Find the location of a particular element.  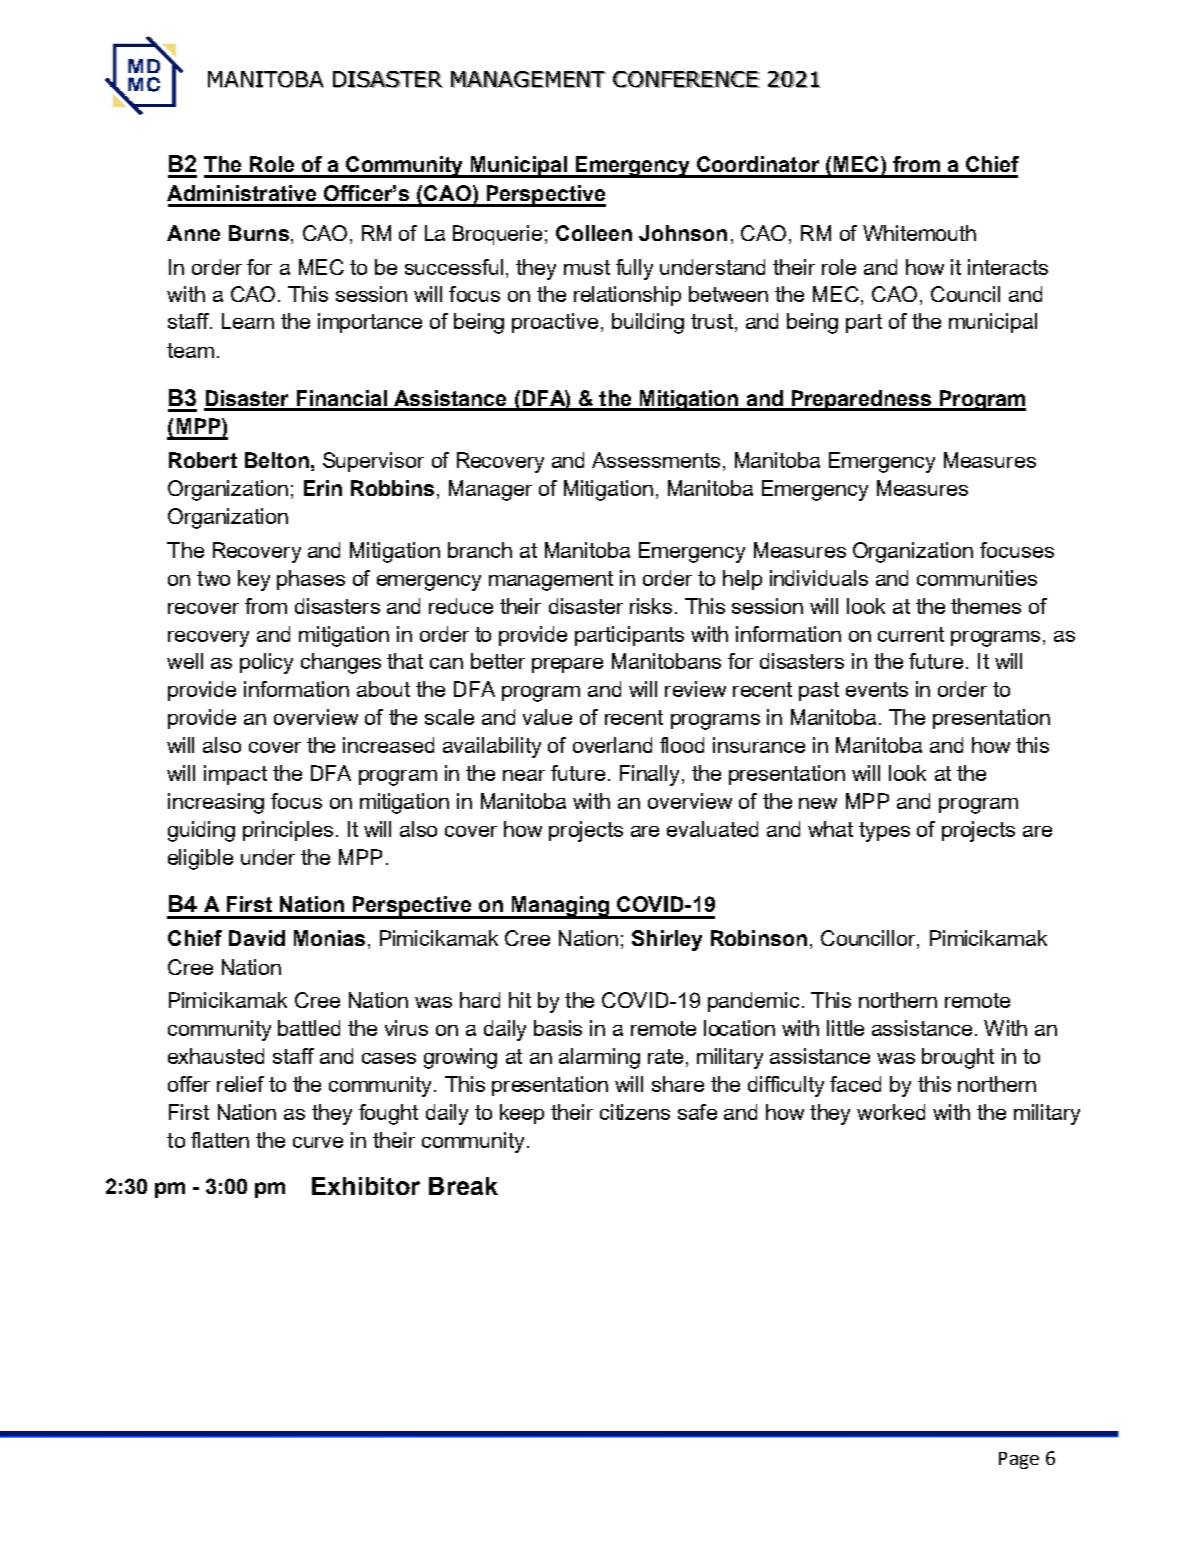

Assessments is located at coordinates (656, 460).
